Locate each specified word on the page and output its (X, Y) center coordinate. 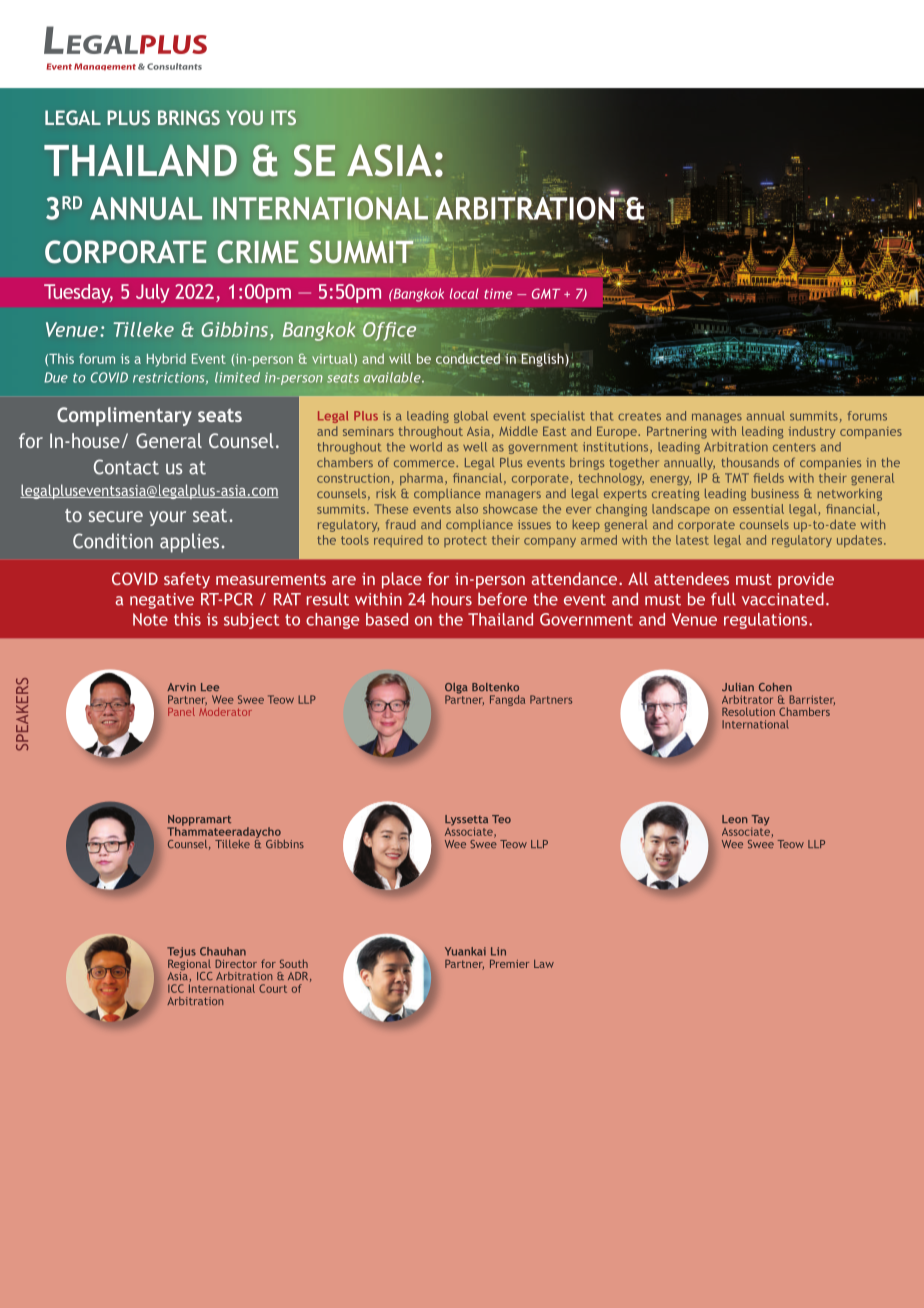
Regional (190, 965)
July (152, 293)
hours (452, 599)
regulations (767, 621)
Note (150, 619)
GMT (546, 293)
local (464, 293)
